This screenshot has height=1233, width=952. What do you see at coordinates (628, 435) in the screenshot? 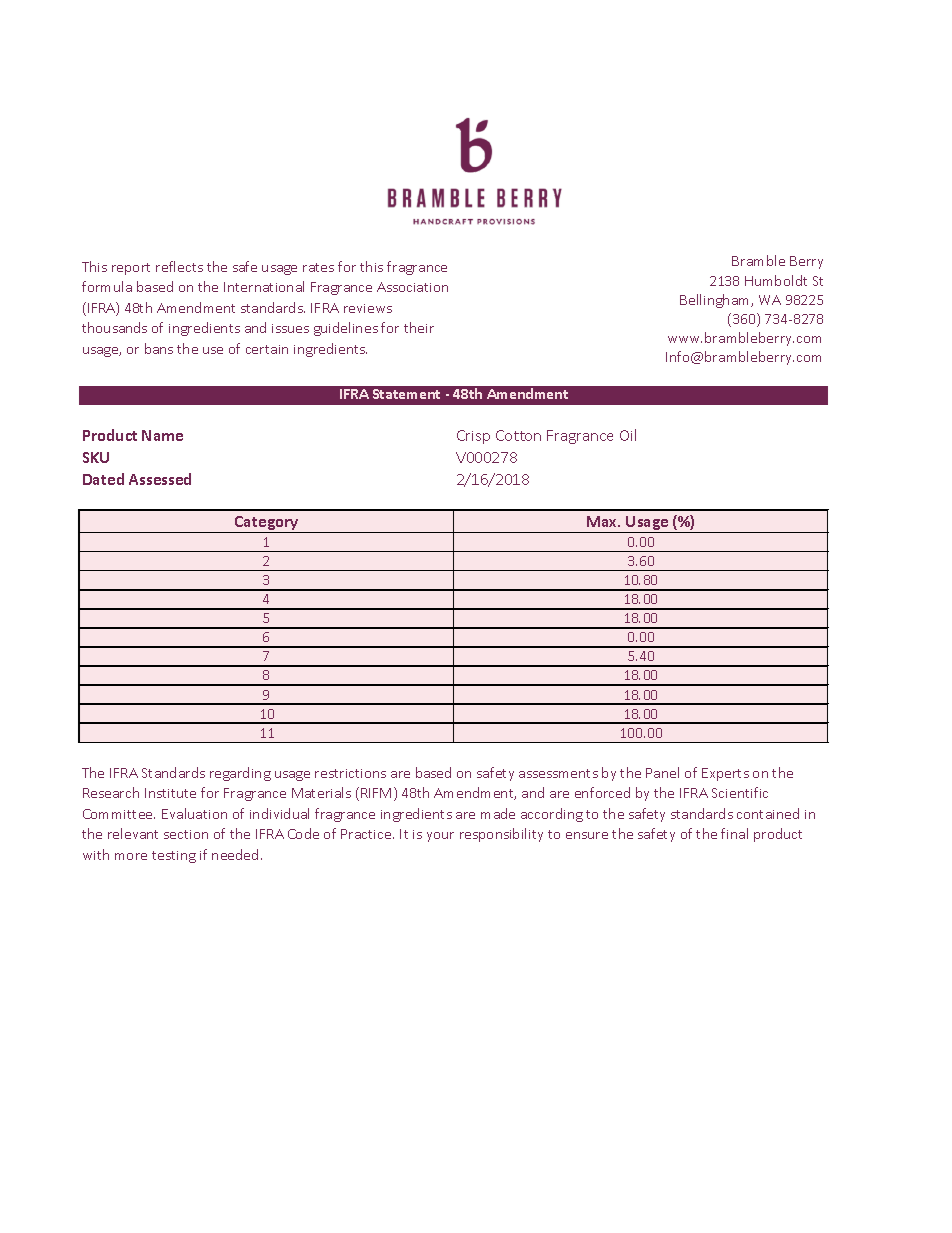
I see `Oil` at bounding box center [628, 435].
